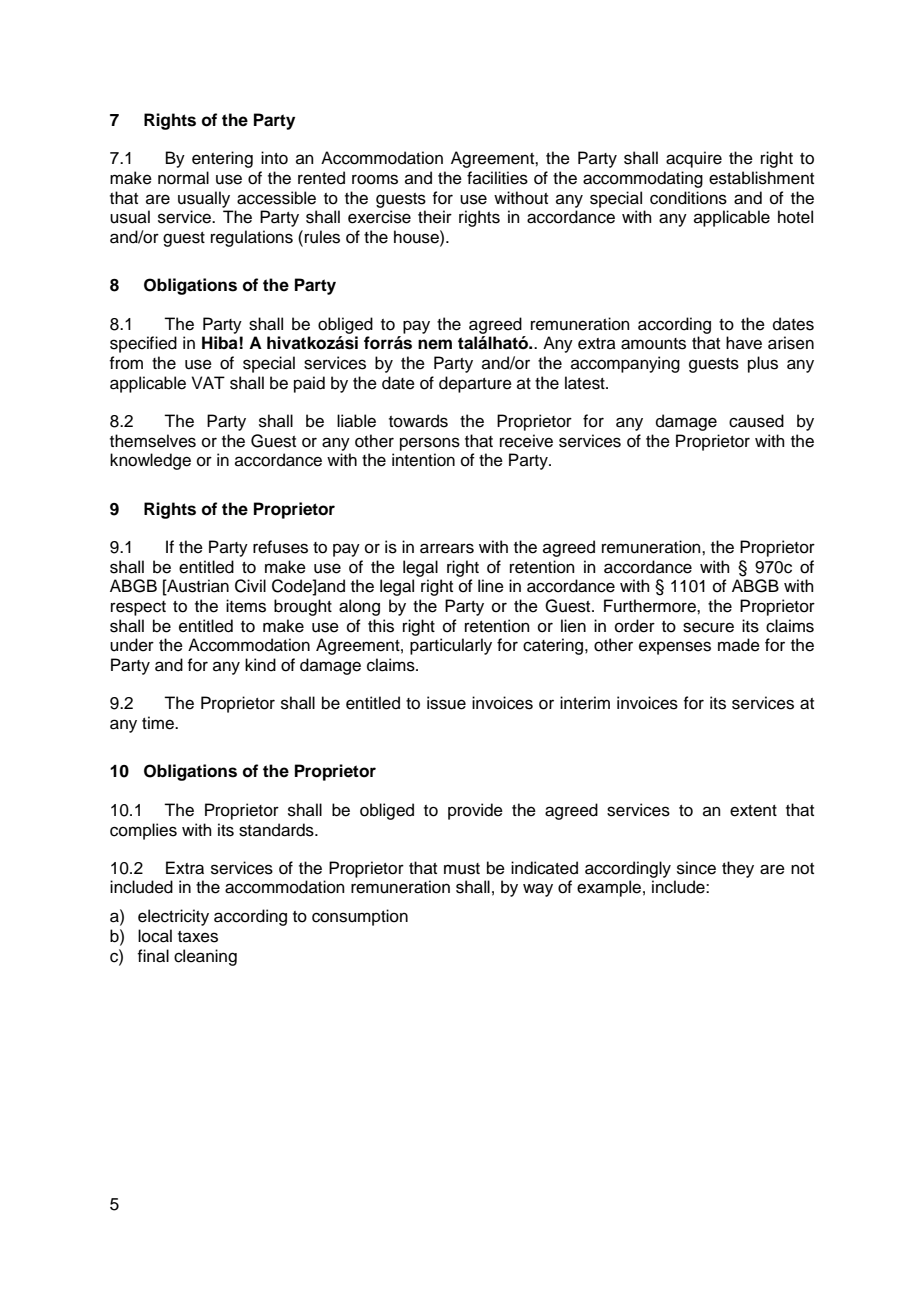  What do you see at coordinates (183, 178) in the document?
I see `normal` at bounding box center [183, 178].
